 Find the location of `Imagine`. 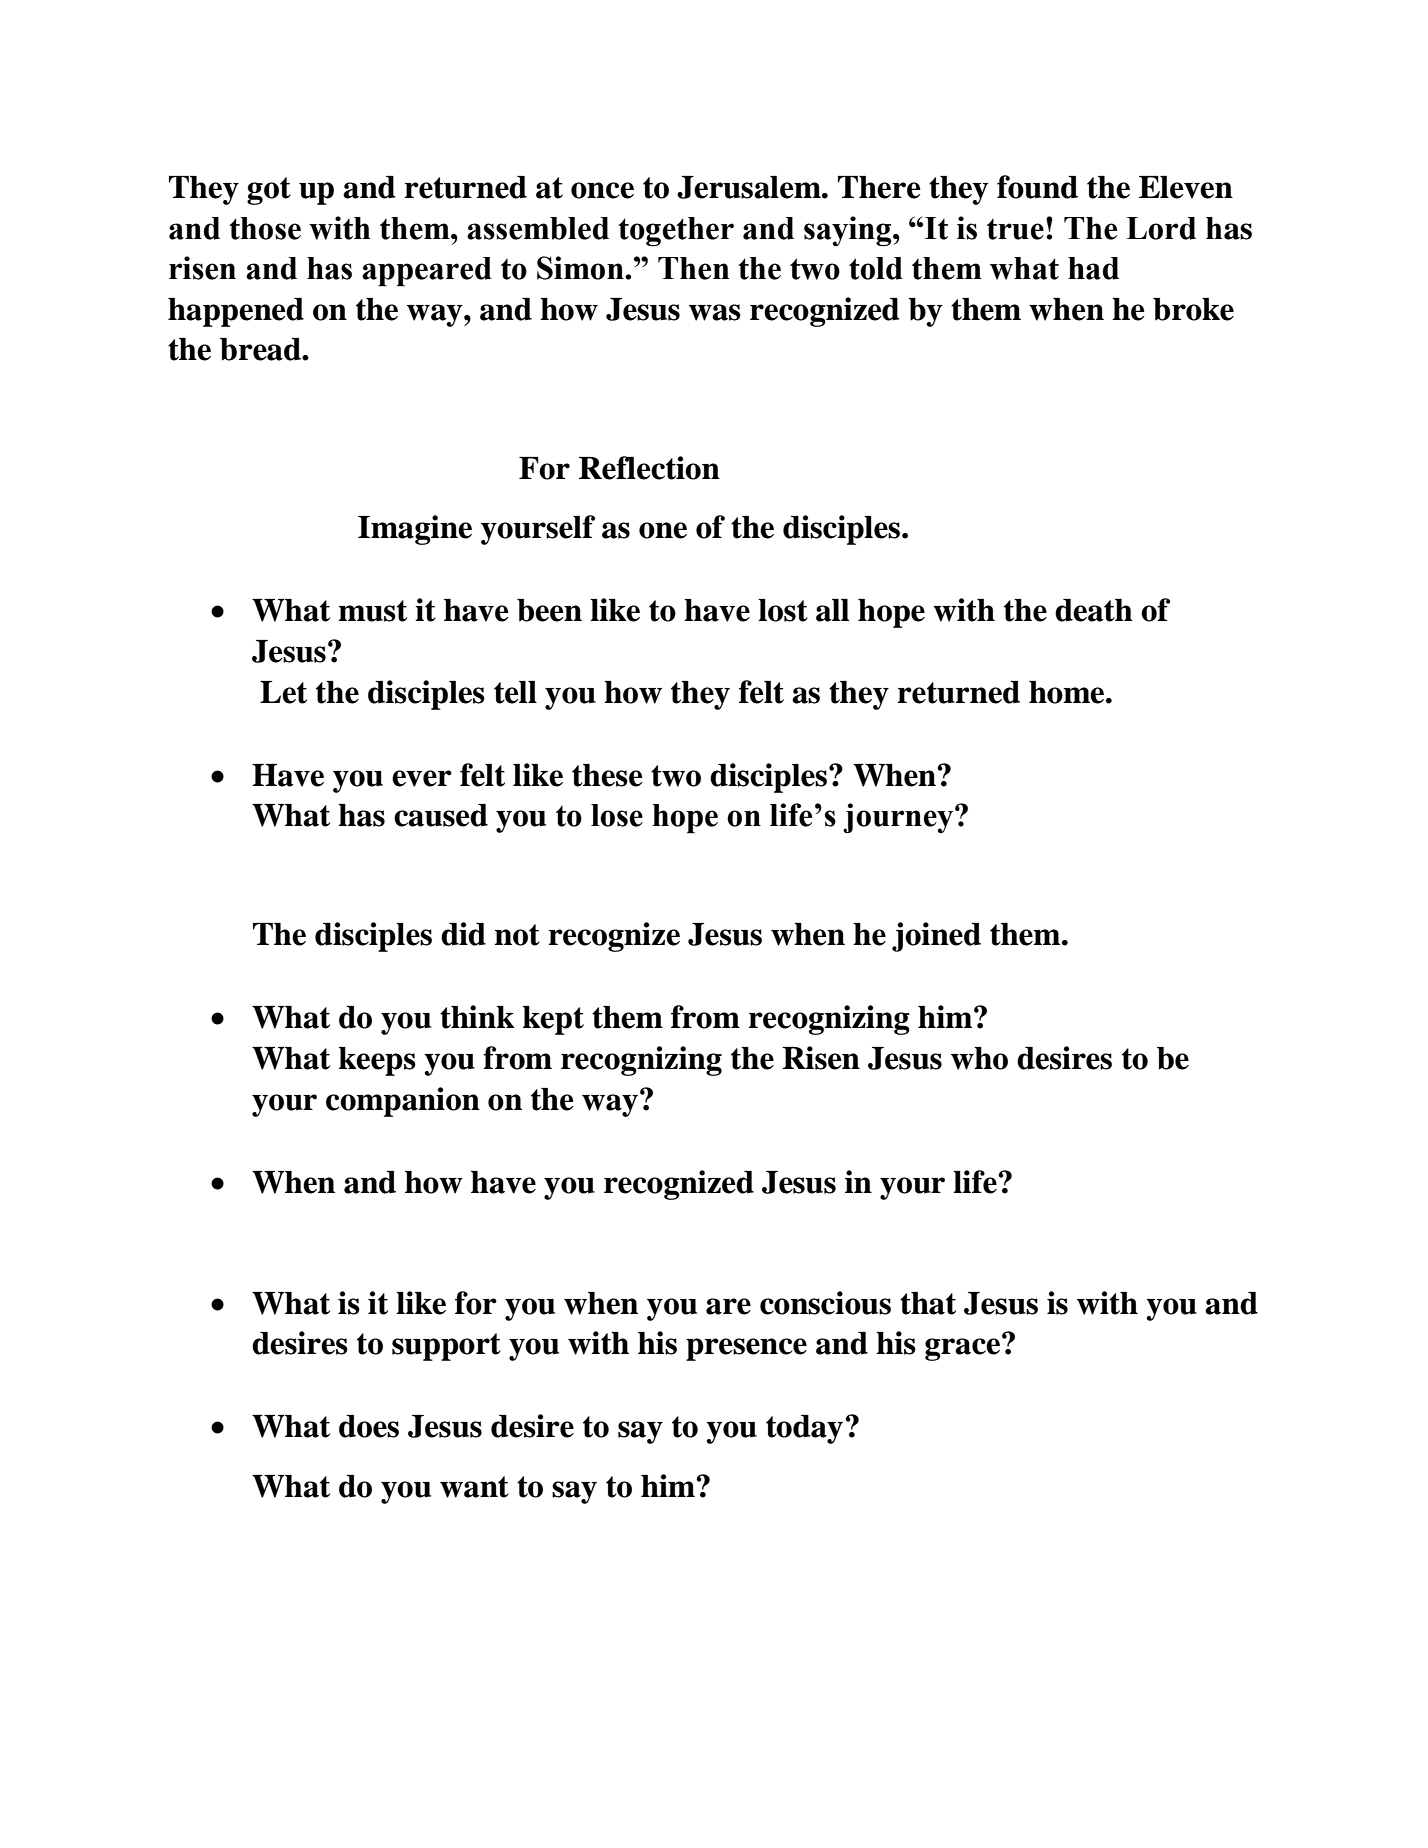

Imagine is located at coordinates (415, 530).
